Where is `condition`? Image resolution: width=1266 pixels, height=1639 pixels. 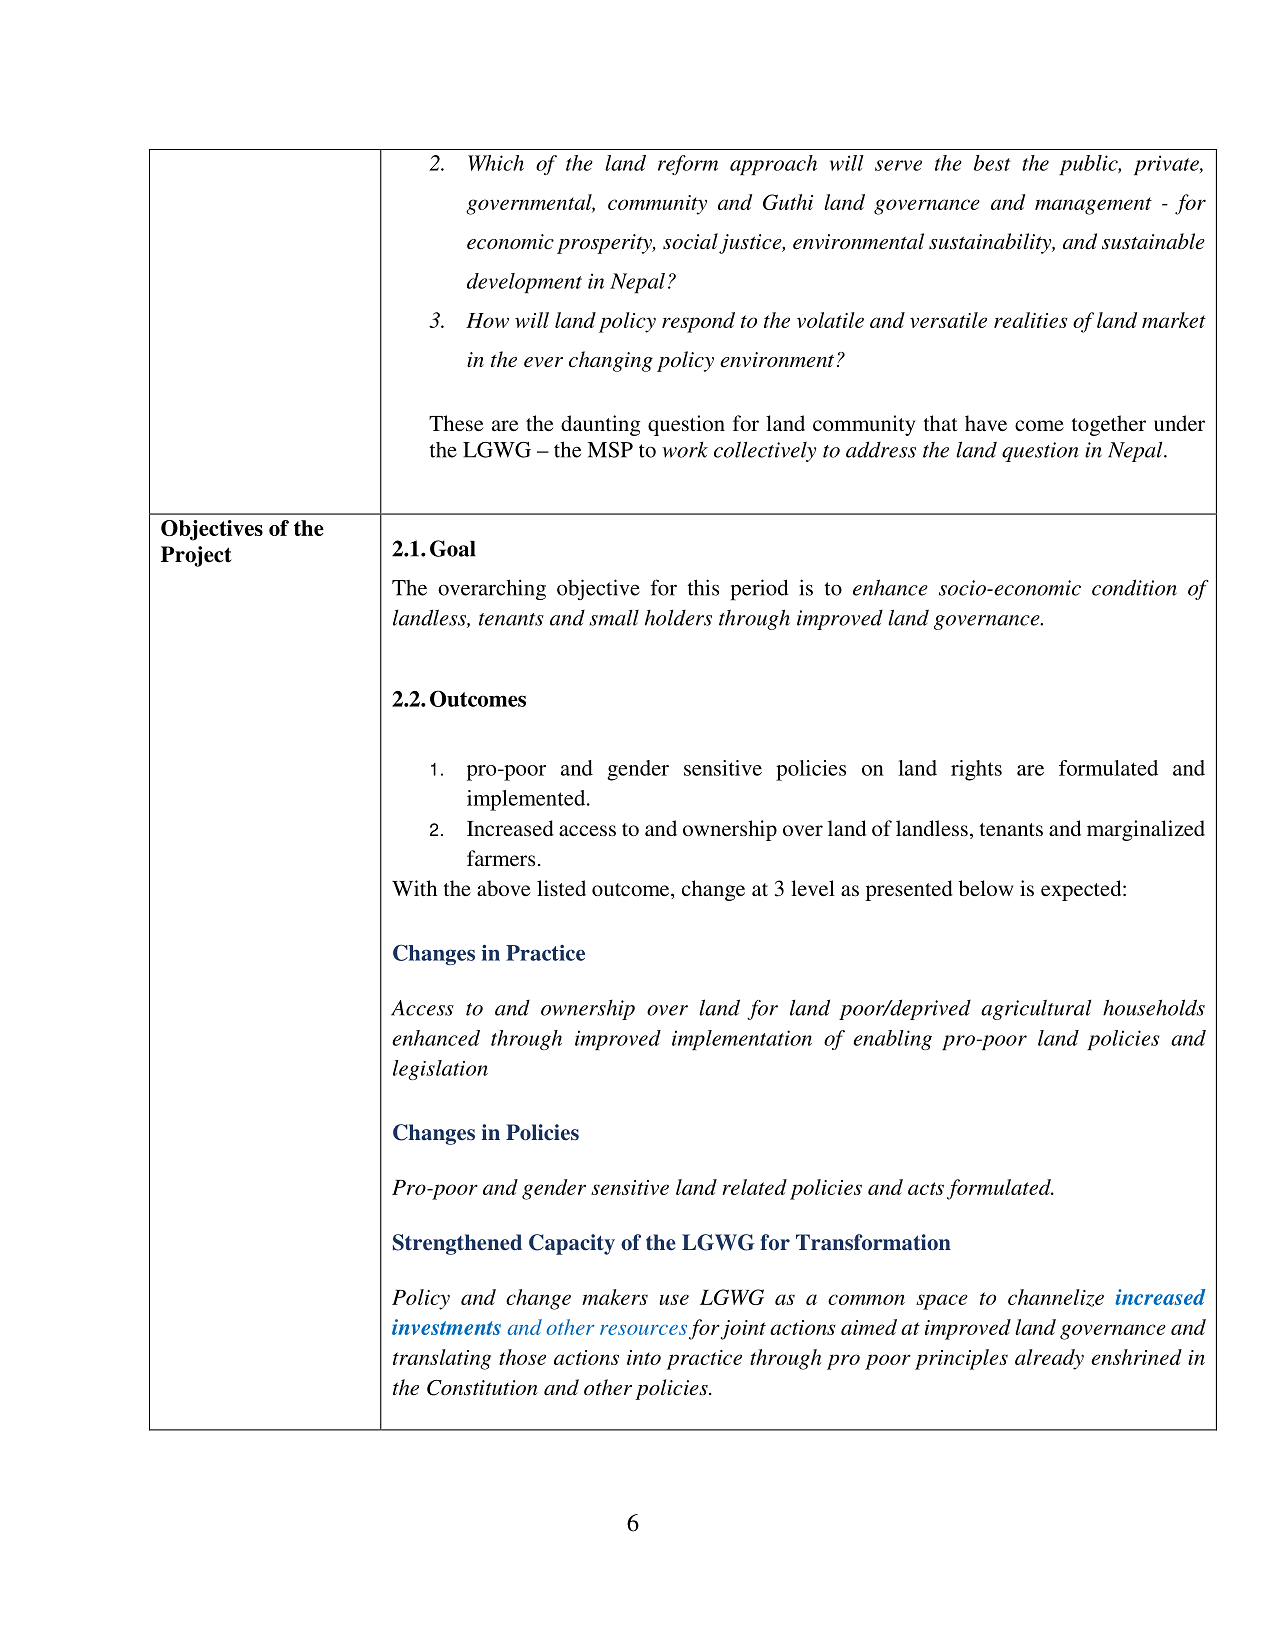
condition is located at coordinates (1134, 587).
